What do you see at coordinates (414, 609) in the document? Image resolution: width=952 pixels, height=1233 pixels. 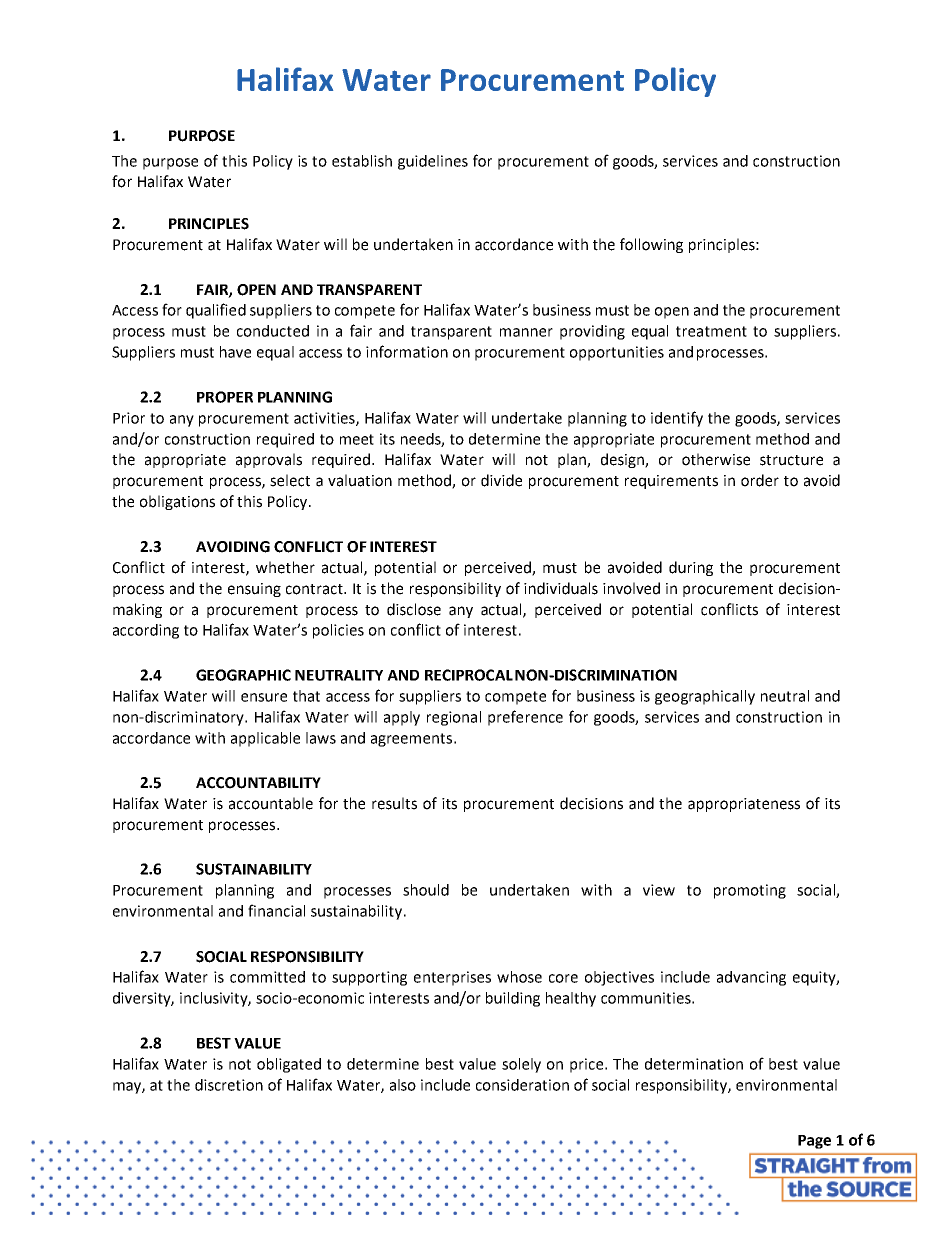 I see `disclose` at bounding box center [414, 609].
